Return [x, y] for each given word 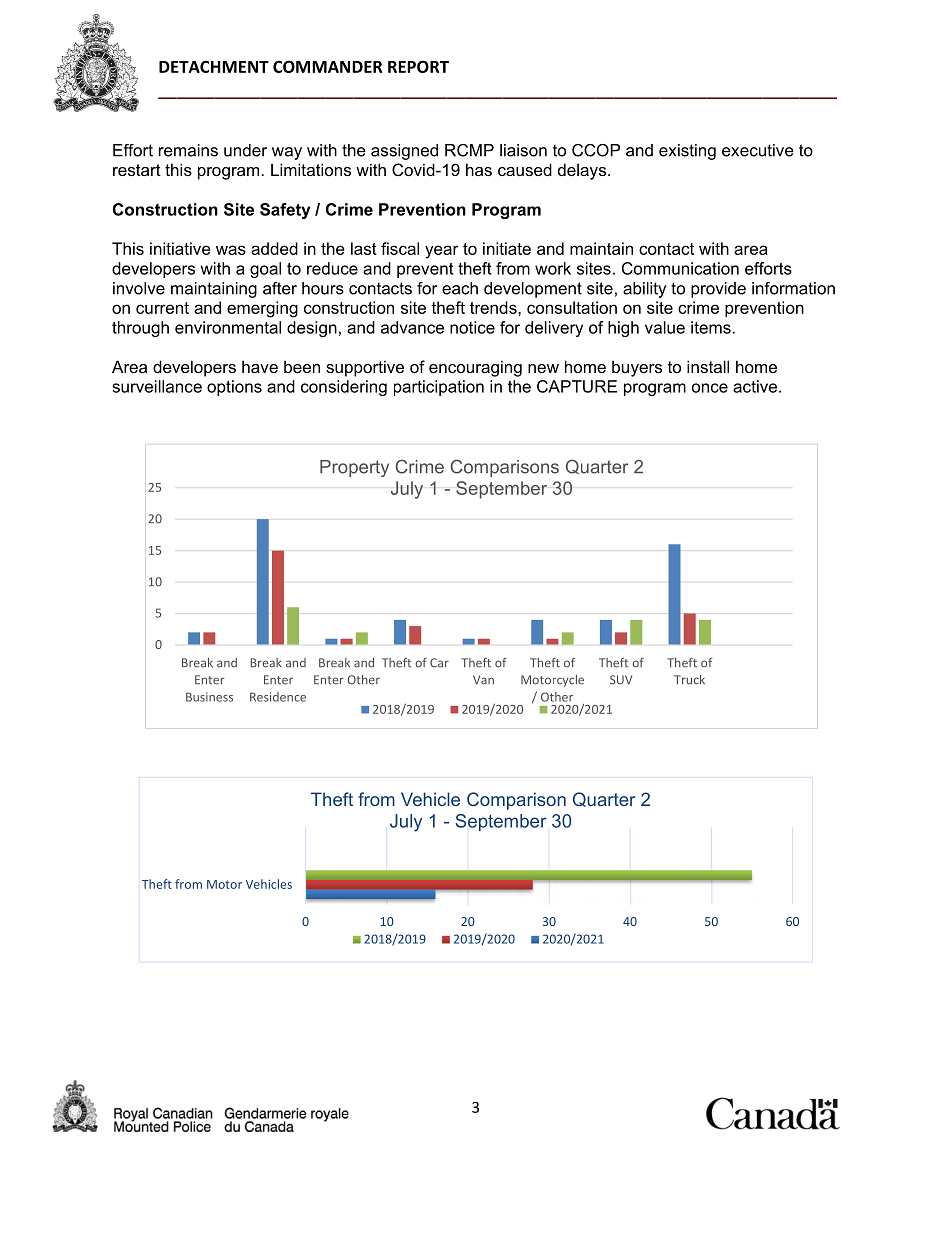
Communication [680, 268]
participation [439, 388]
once [710, 388]
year [442, 252]
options [234, 388]
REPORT [418, 66]
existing [687, 152]
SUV [621, 680]
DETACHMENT [214, 66]
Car [439, 663]
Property [354, 468]
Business [209, 697]
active [756, 386]
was [231, 250]
